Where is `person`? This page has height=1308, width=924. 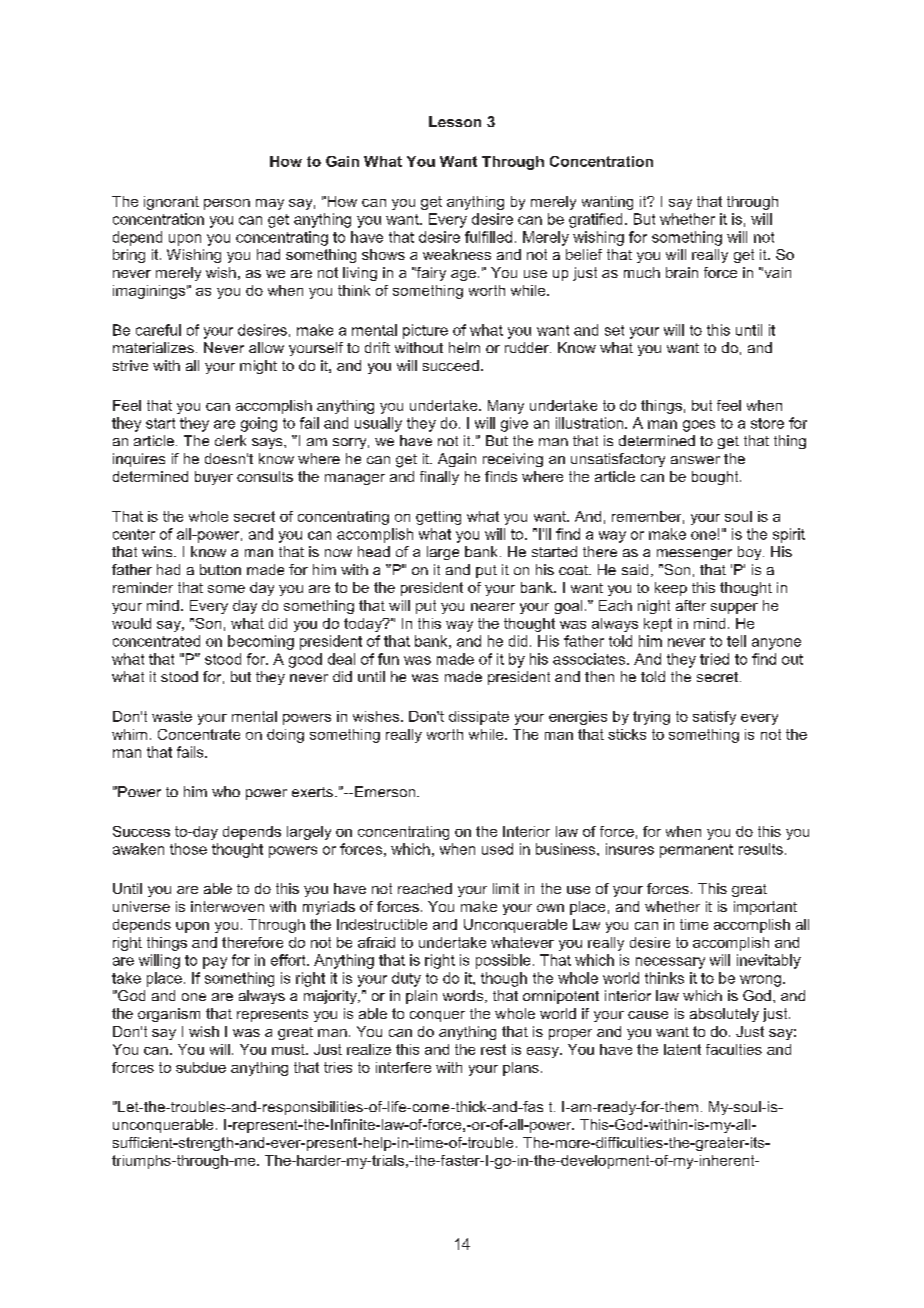 person is located at coordinates (227, 204).
